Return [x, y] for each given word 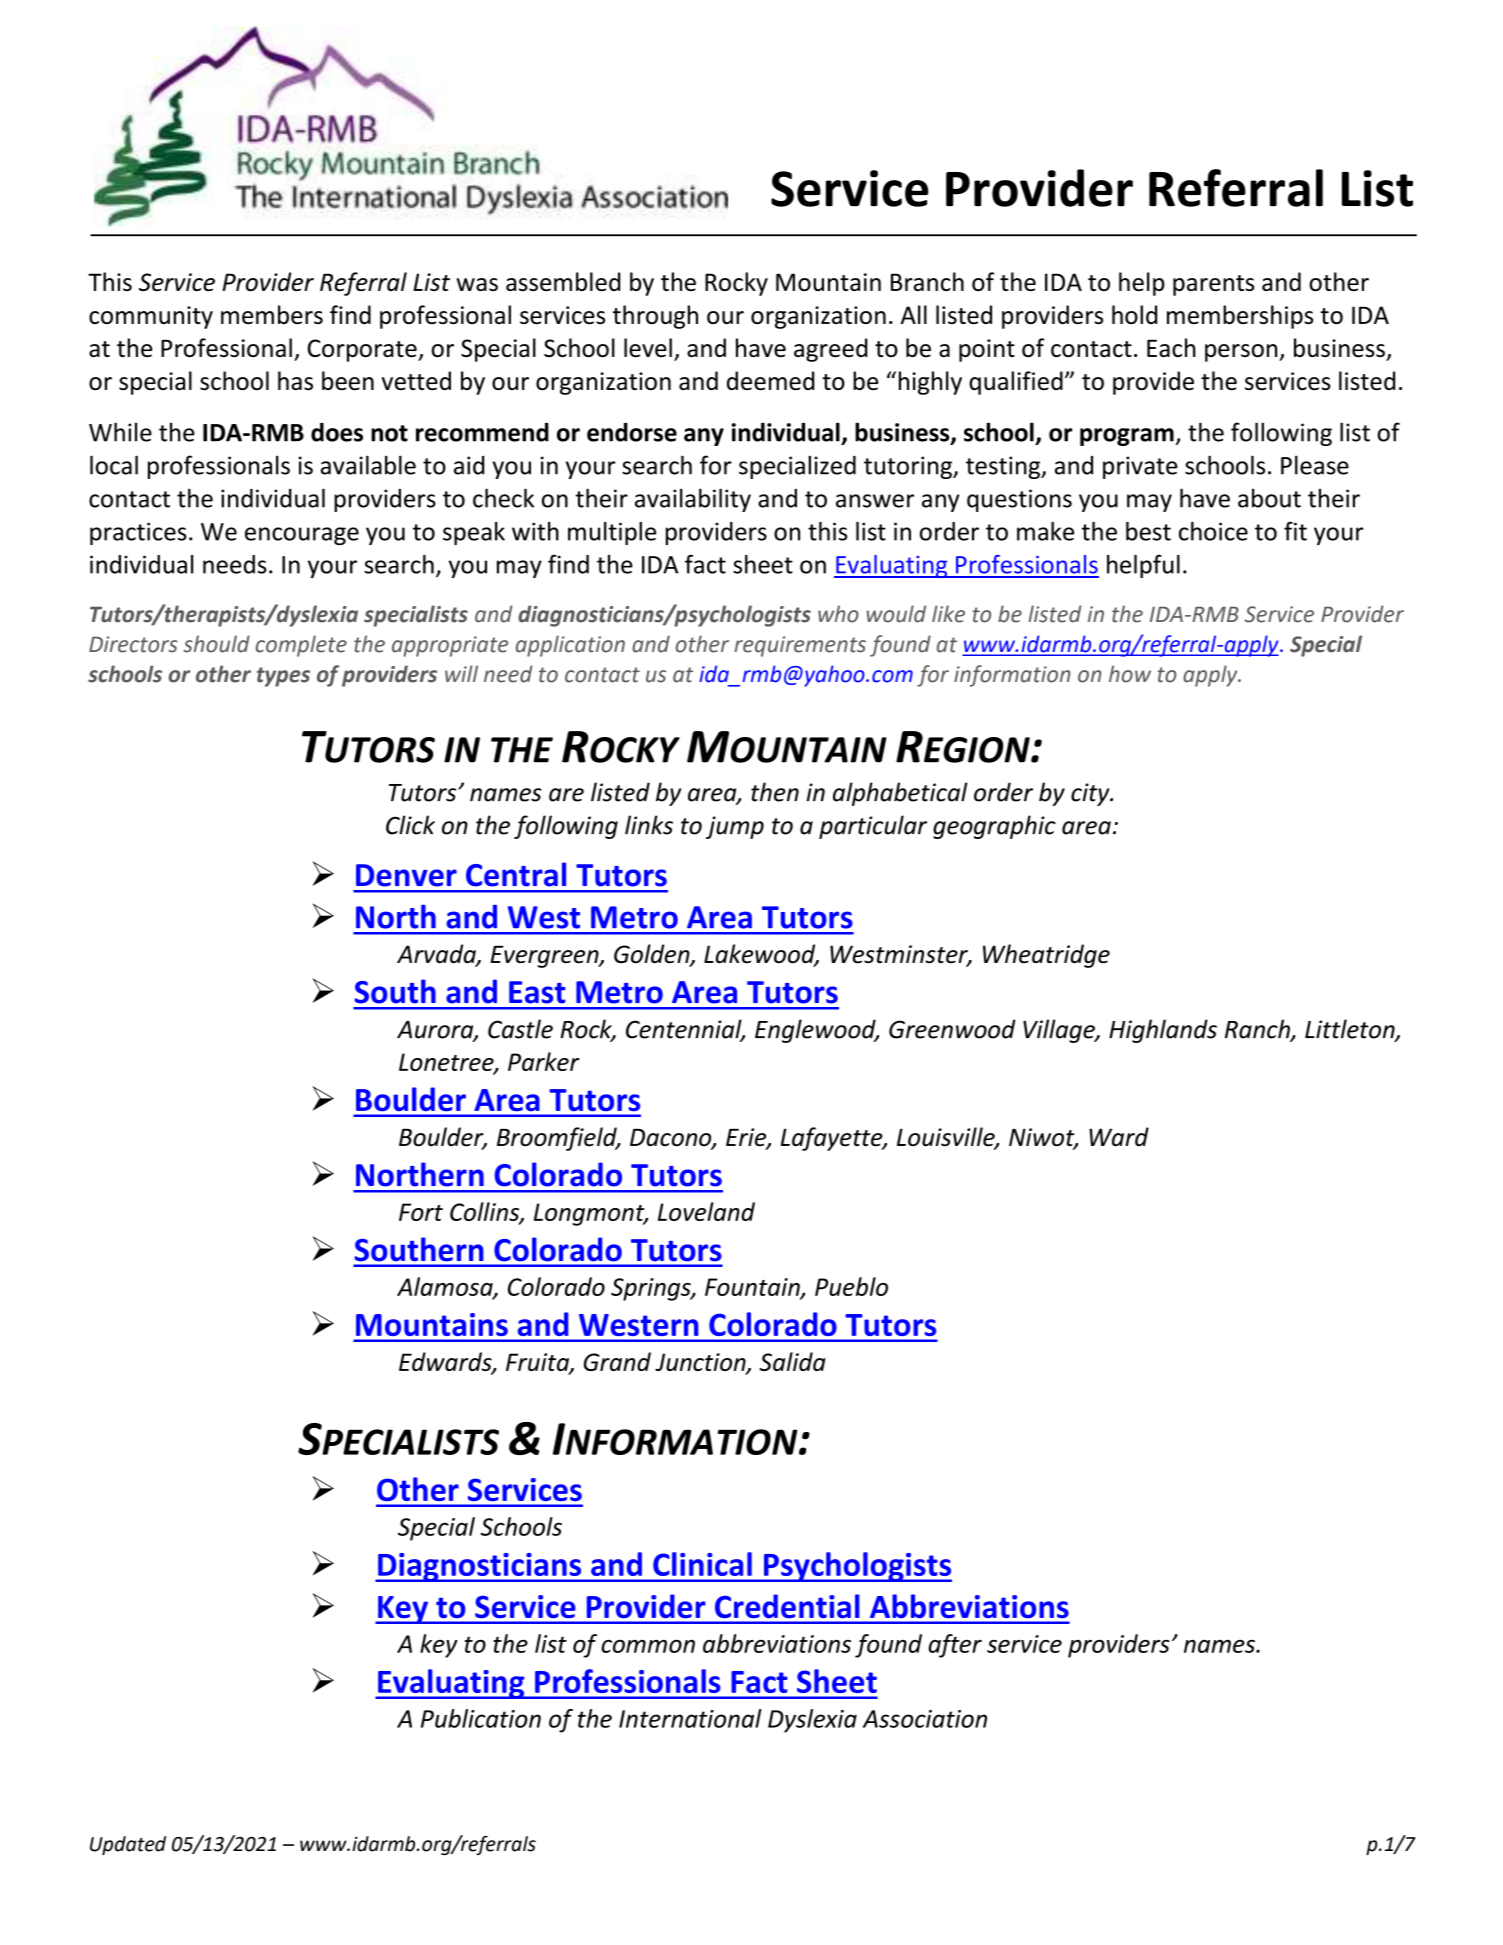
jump [735, 827]
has [295, 380]
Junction [701, 1363]
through [655, 317]
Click [410, 825]
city [1091, 794]
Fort [421, 1212]
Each [1171, 347]
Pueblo [851, 1286]
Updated [128, 1845]
